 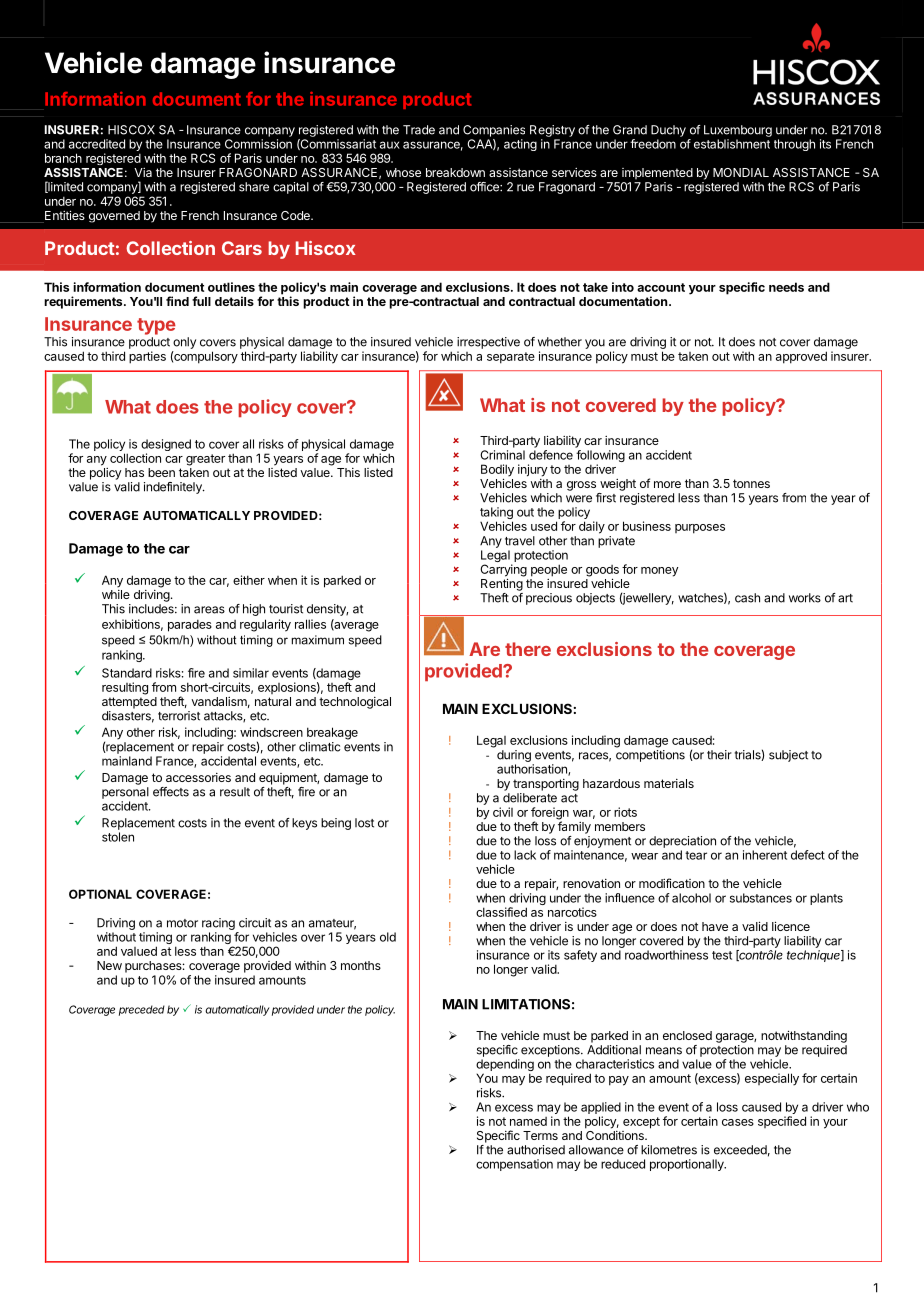 I want to click on Via, so click(x=143, y=172).
